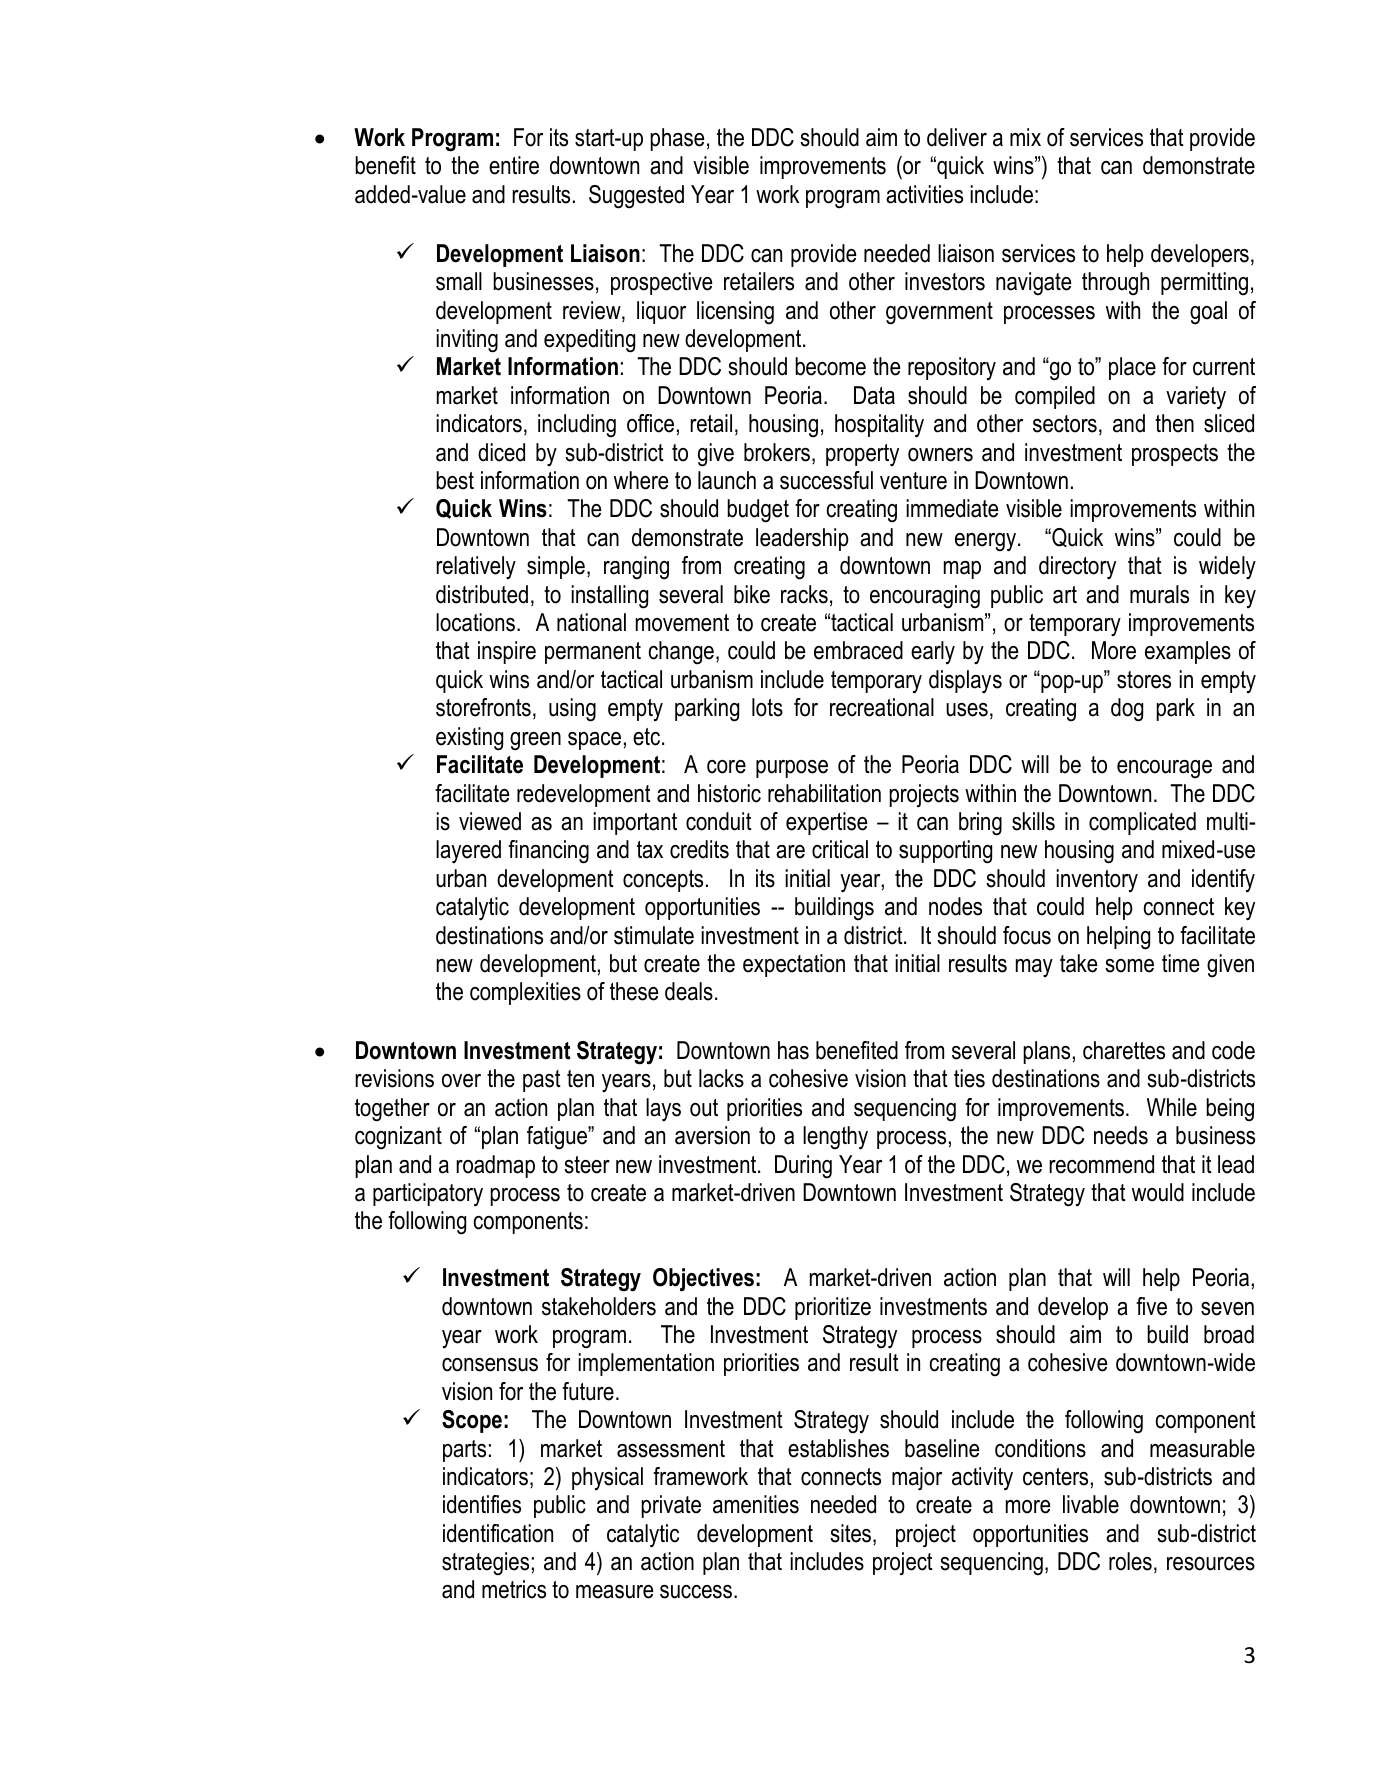  What do you see at coordinates (1151, 1306) in the screenshot?
I see `five` at bounding box center [1151, 1306].
